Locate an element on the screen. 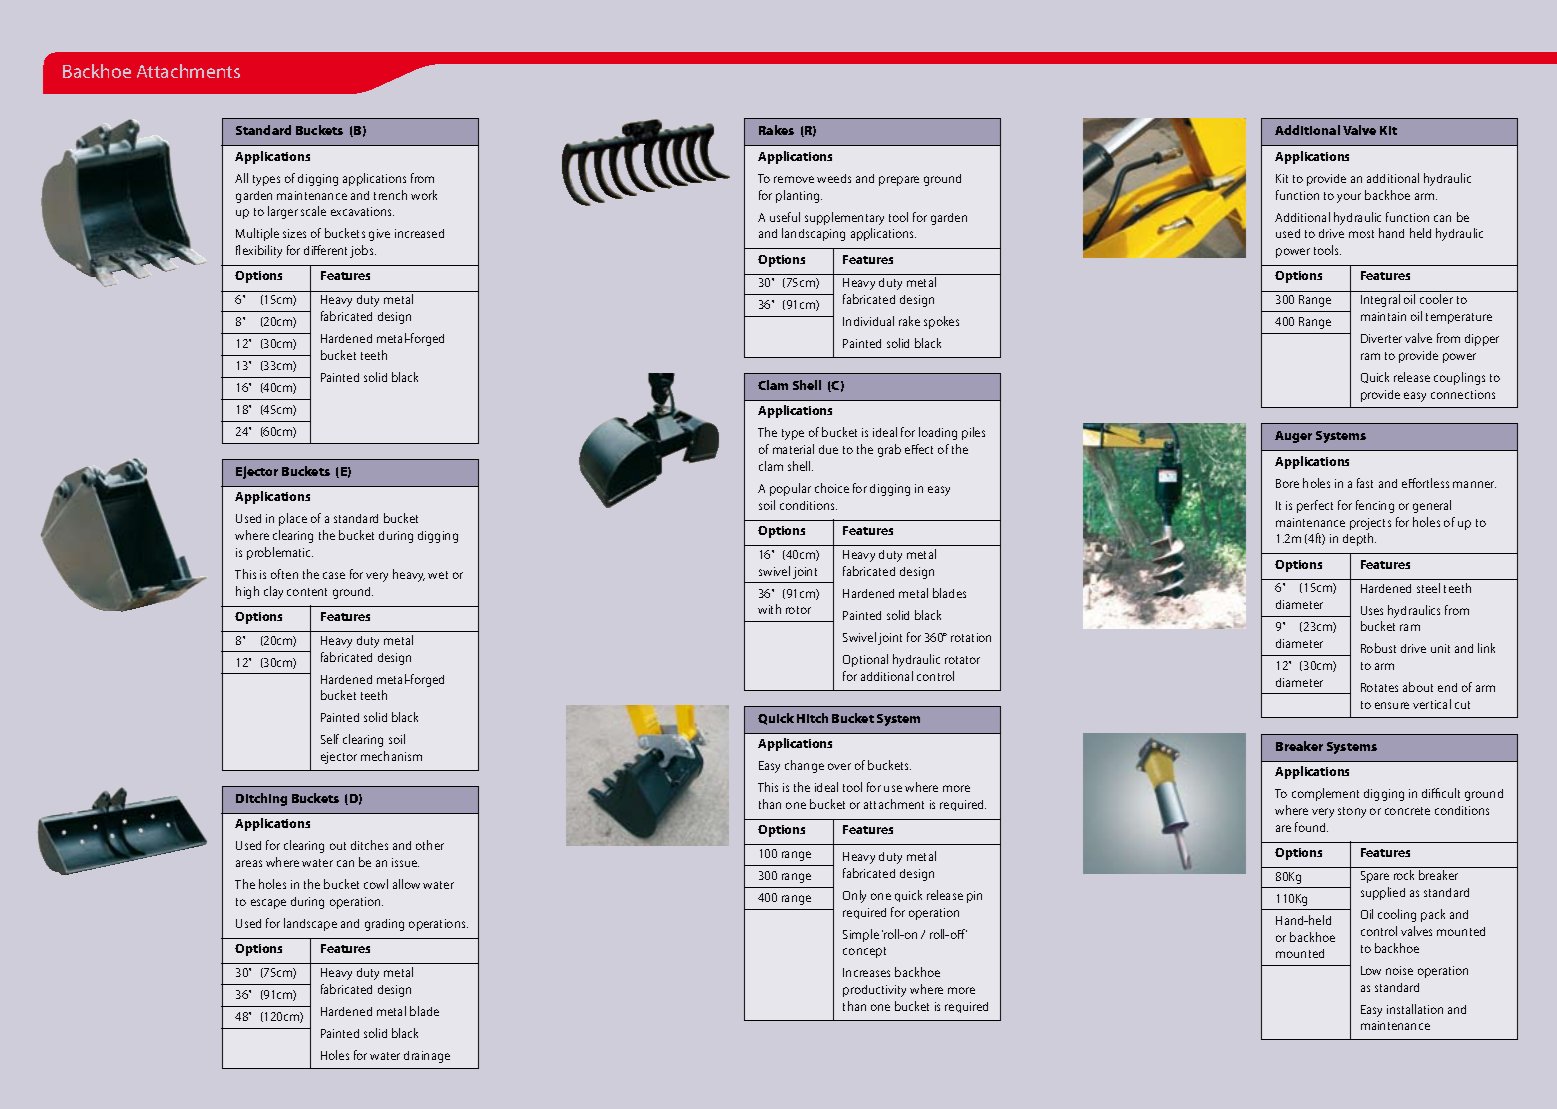 The height and width of the screenshot is (1109, 1557). rotor is located at coordinates (798, 610).
